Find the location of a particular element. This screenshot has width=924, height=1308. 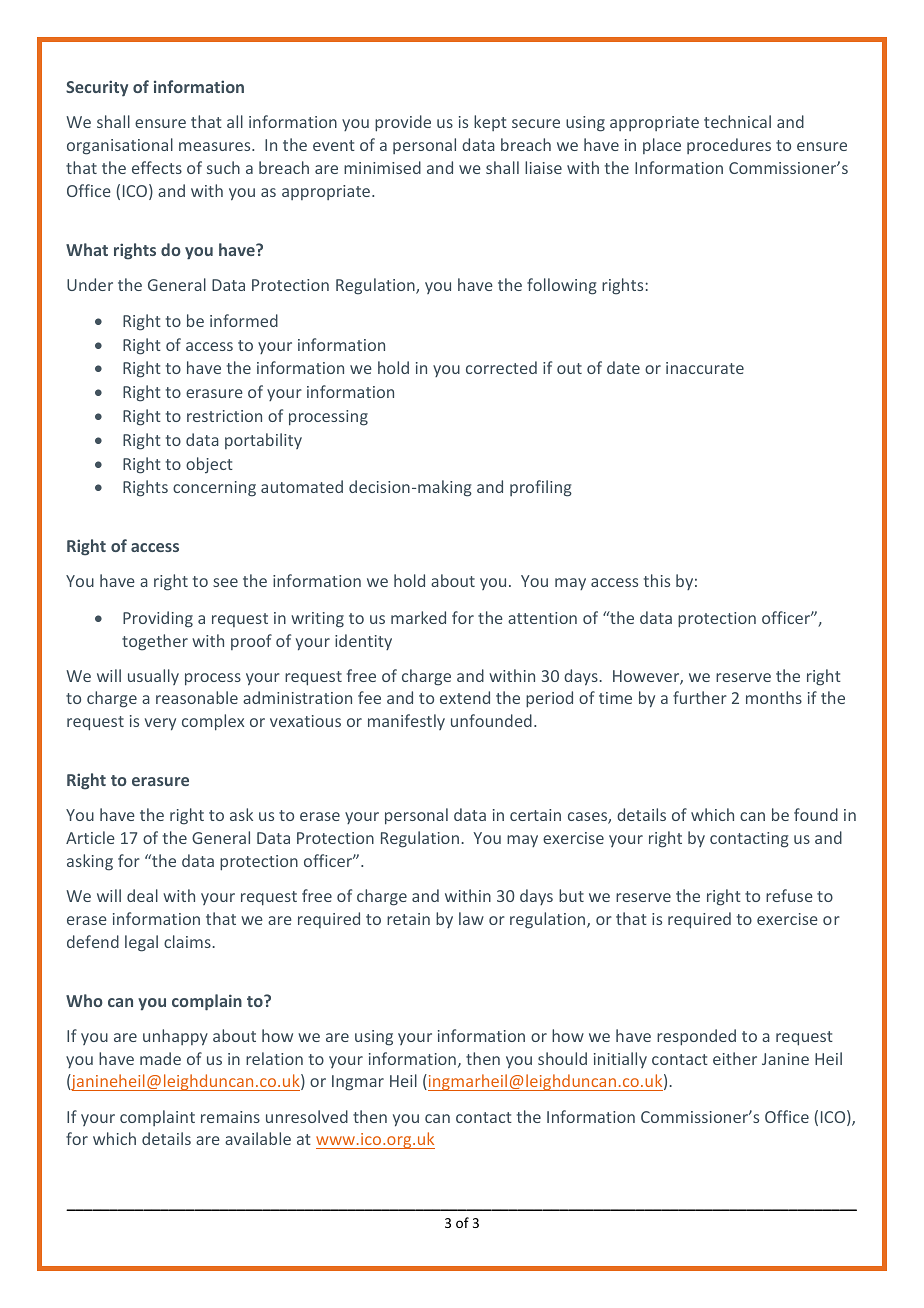

measures is located at coordinates (216, 146).
